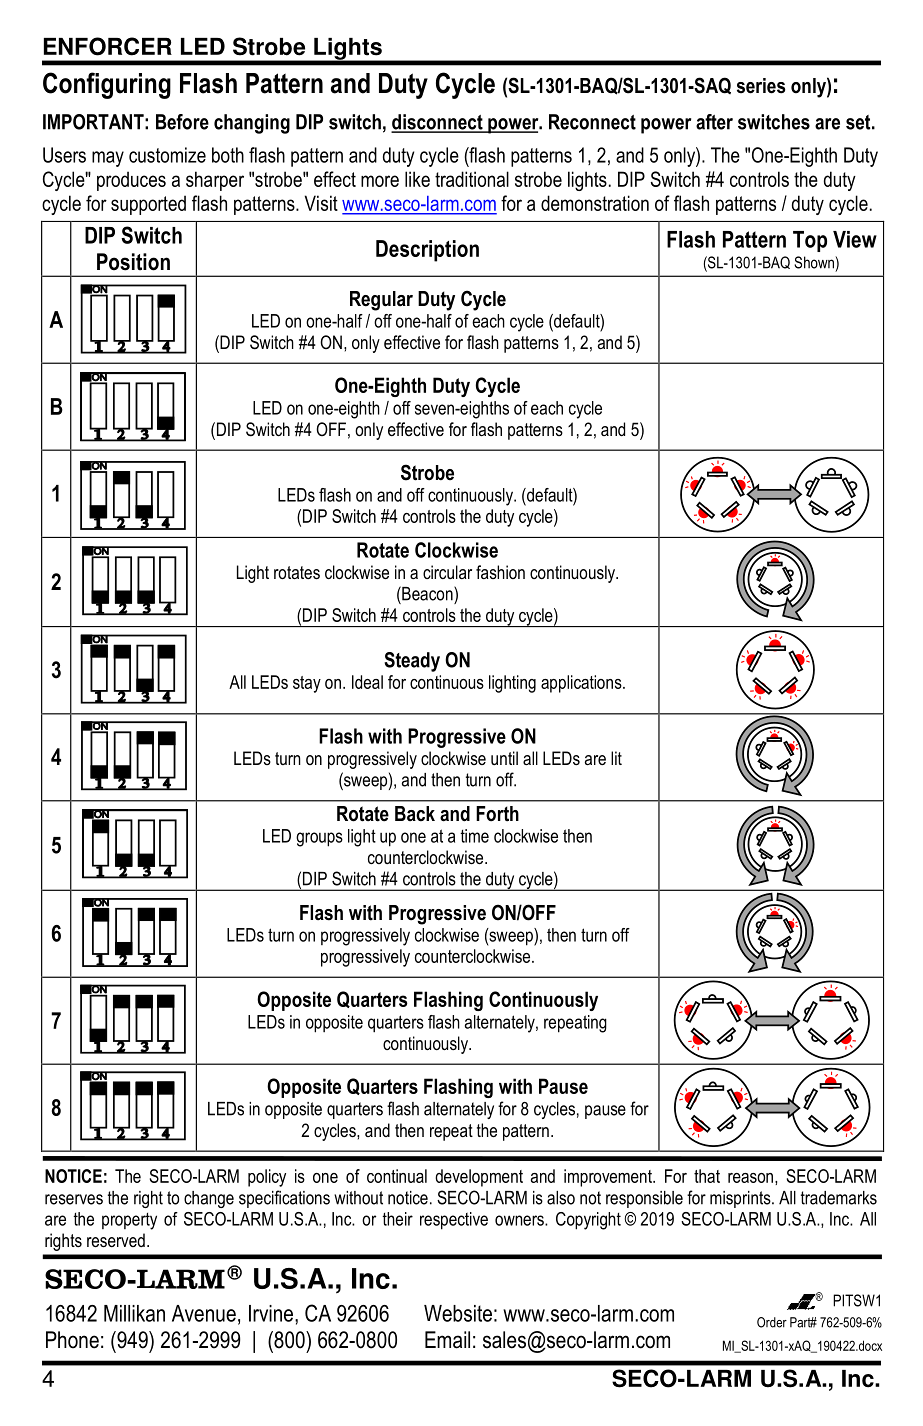  What do you see at coordinates (438, 123) in the screenshot?
I see `disconnect` at bounding box center [438, 123].
